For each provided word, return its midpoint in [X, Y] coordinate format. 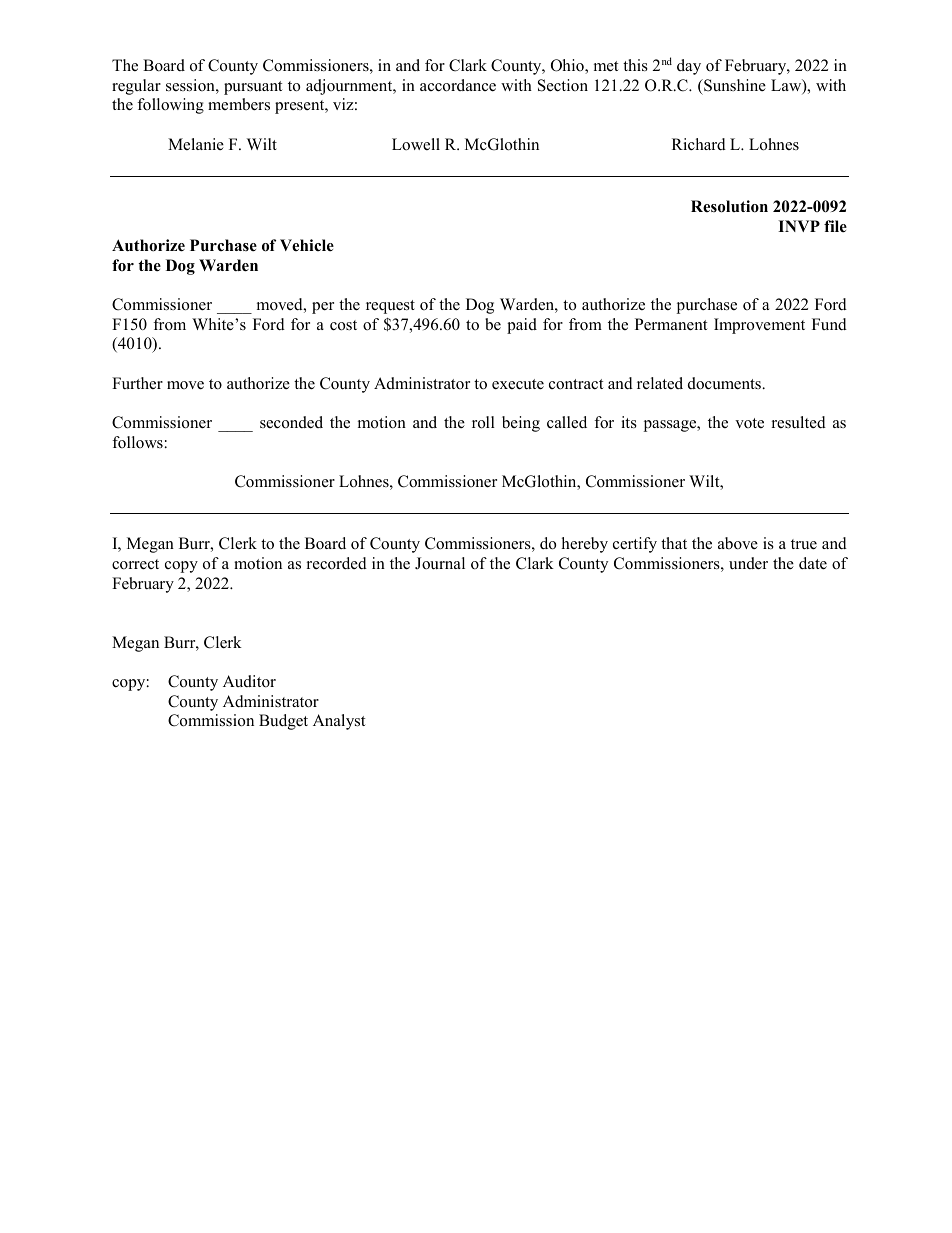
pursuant [253, 88]
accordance [458, 85]
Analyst [339, 722]
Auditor [249, 681]
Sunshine [734, 85]
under [748, 563]
